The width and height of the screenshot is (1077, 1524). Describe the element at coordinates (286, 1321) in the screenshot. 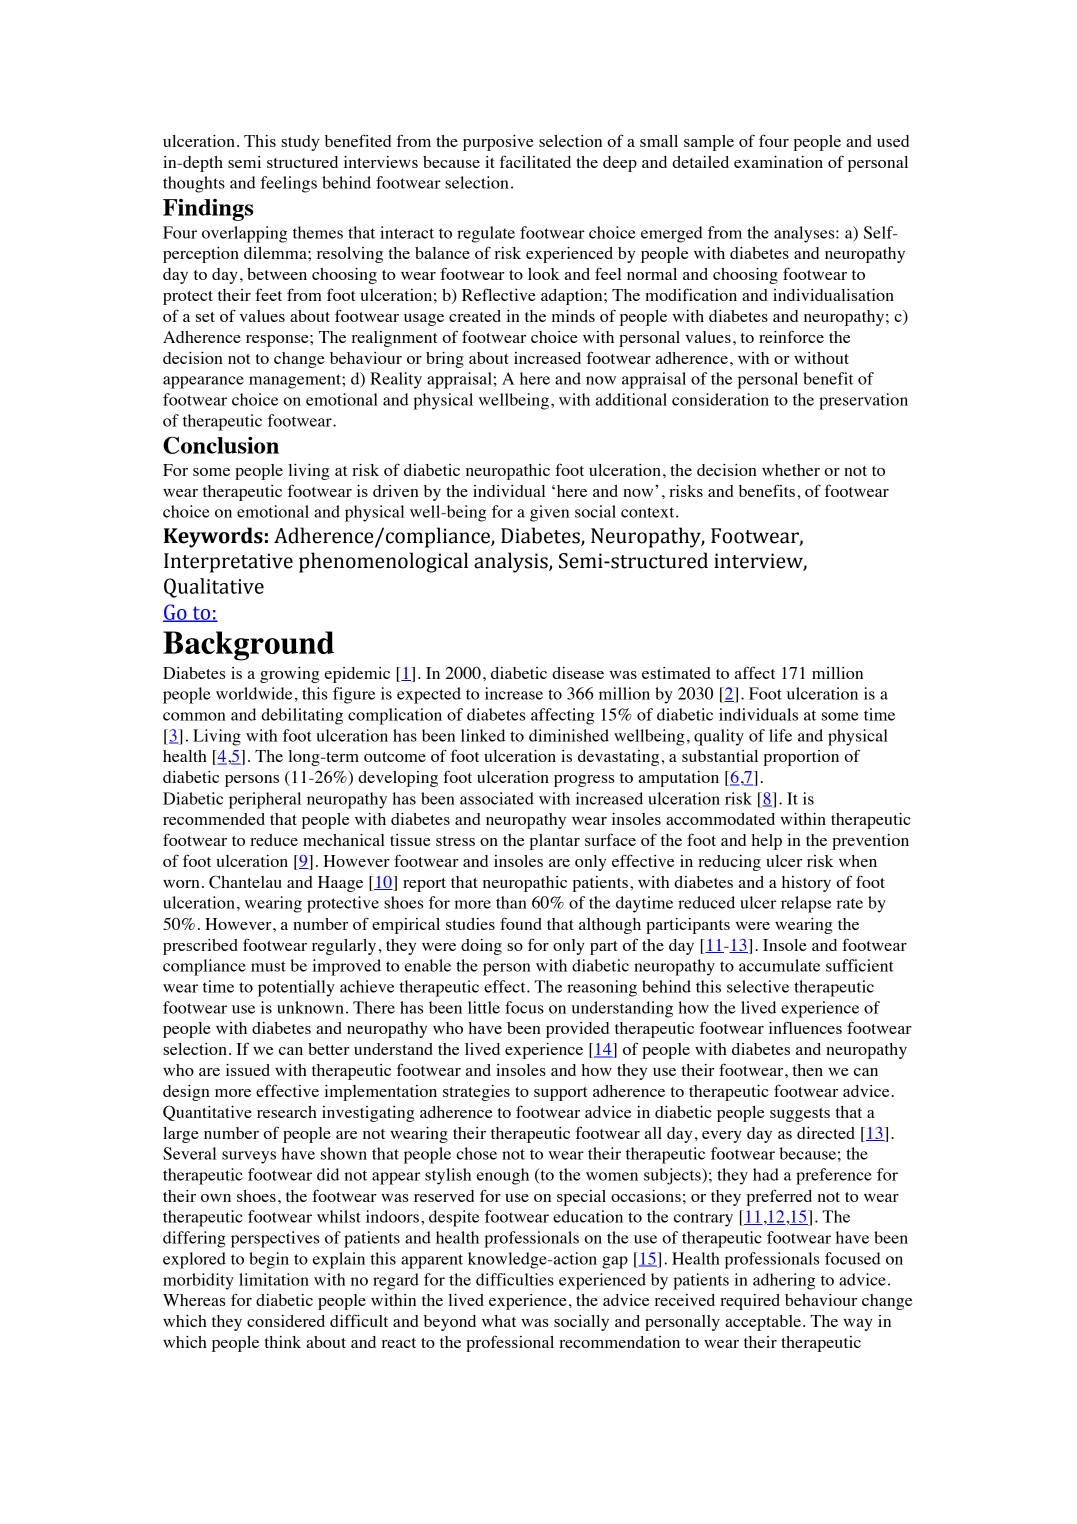

I see `considered` at that location.
